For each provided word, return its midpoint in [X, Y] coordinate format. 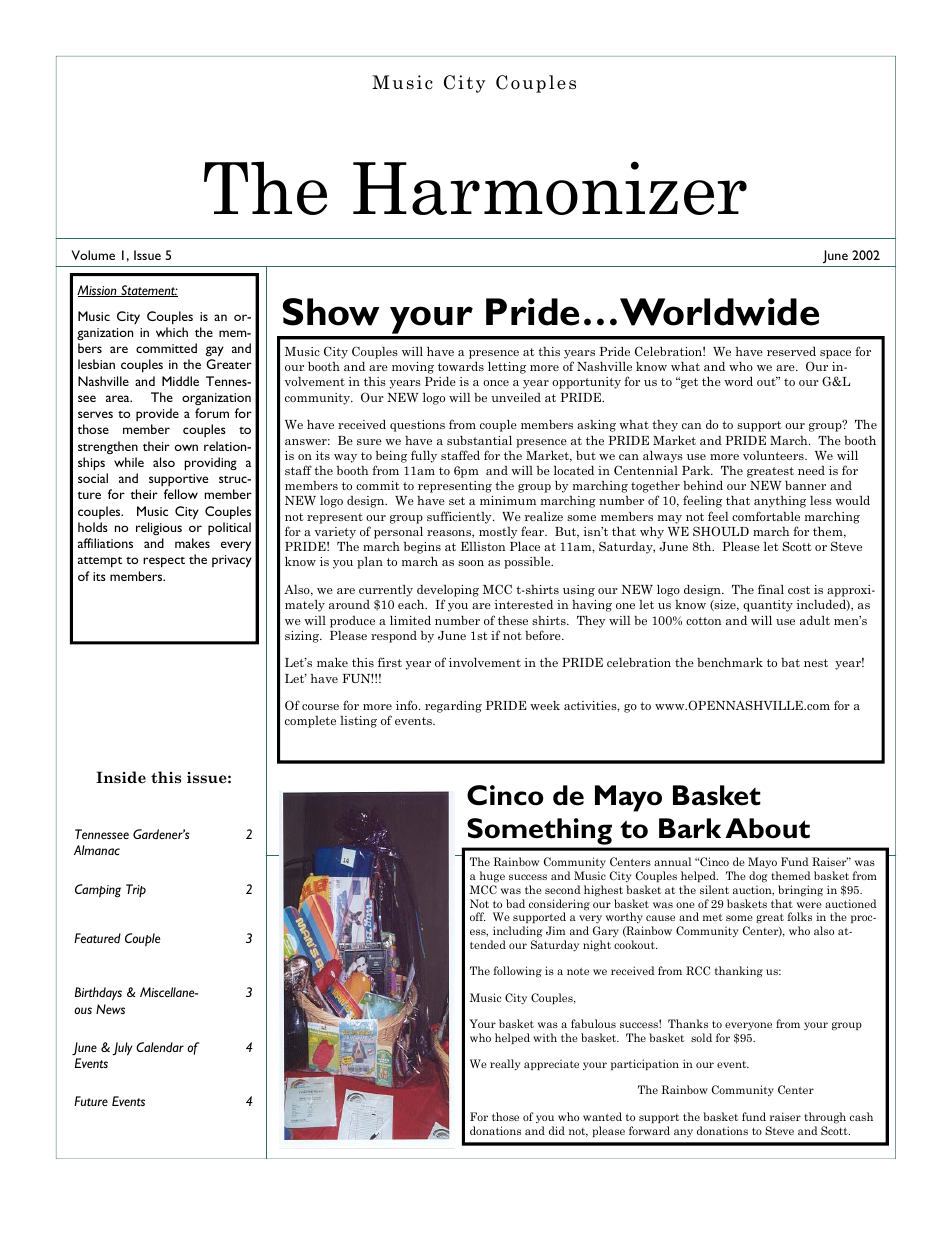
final [771, 589]
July [122, 1049]
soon [471, 563]
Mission [98, 291]
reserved [791, 351]
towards [461, 366]
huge [492, 877]
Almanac [97, 850]
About [767, 828]
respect [164, 562]
